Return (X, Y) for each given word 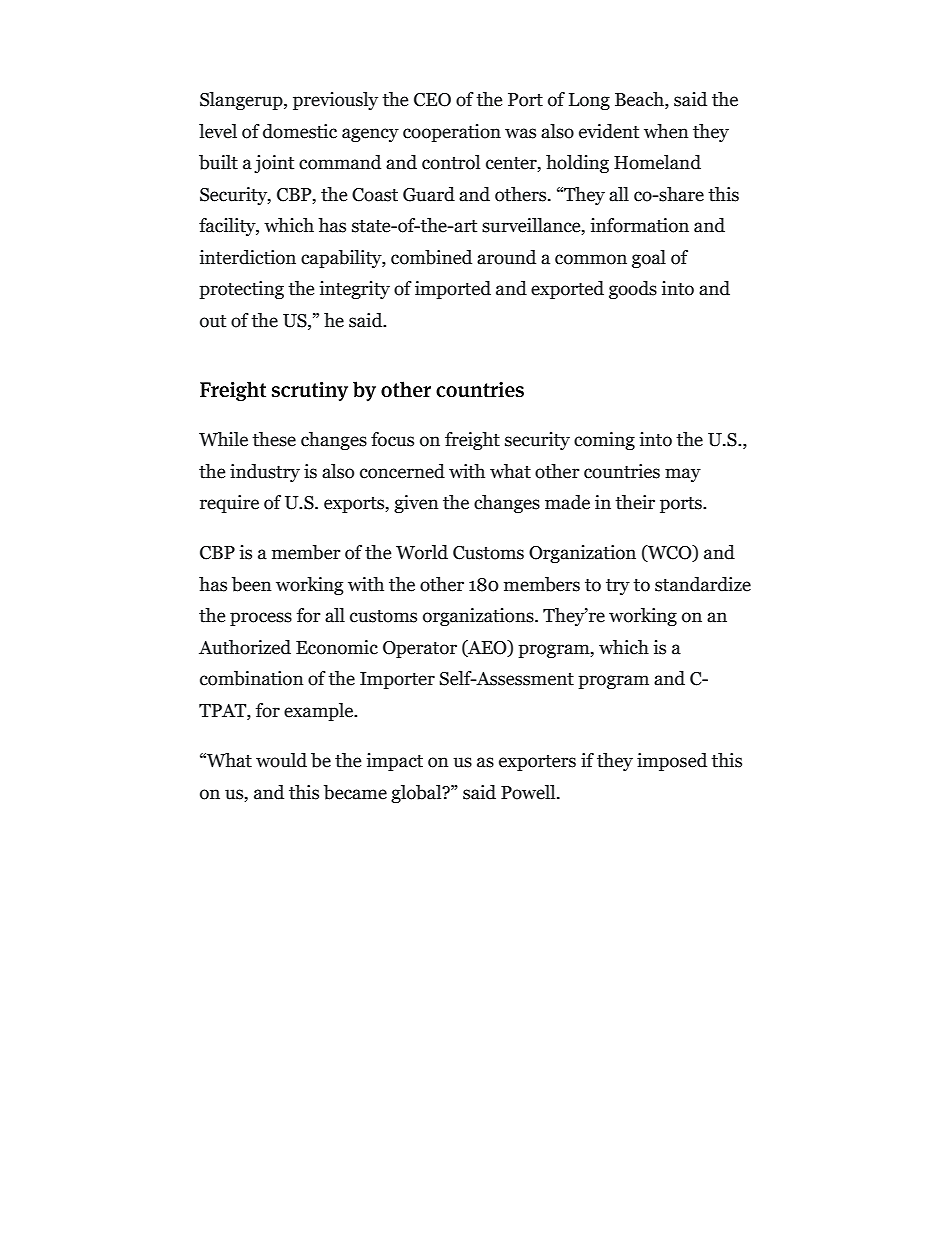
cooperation (452, 133)
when (666, 131)
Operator (420, 649)
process (261, 619)
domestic (300, 131)
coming (604, 441)
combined (431, 257)
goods (633, 290)
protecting (241, 290)
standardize (703, 584)
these (274, 439)
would (281, 760)
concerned (402, 471)
